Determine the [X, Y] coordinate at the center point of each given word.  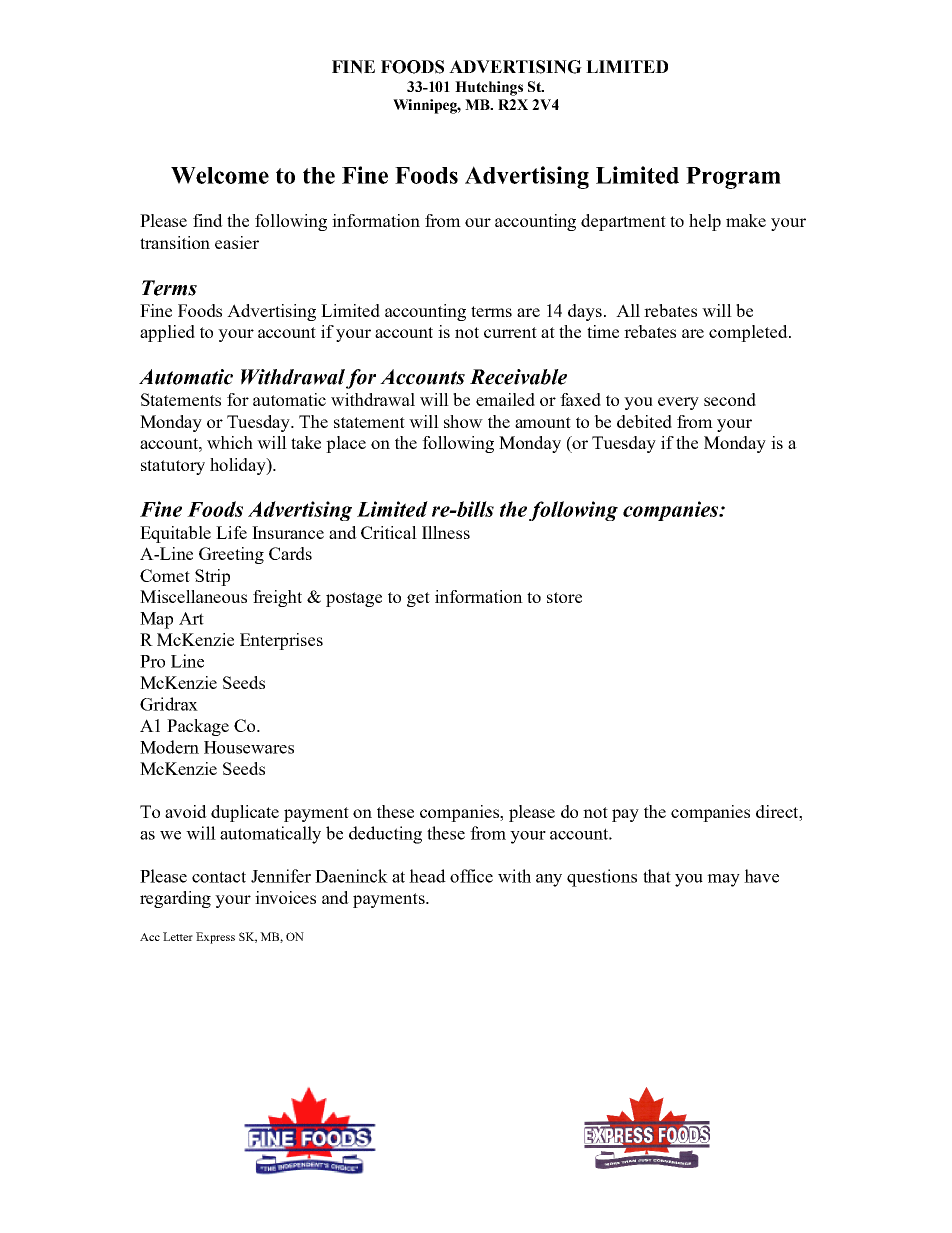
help [705, 222]
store [564, 597]
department [623, 222]
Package [198, 727]
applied [167, 333]
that [657, 876]
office [471, 876]
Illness [446, 532]
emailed [505, 399]
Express [215, 938]
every [678, 403]
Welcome [220, 175]
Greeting [231, 555]
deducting [385, 835]
